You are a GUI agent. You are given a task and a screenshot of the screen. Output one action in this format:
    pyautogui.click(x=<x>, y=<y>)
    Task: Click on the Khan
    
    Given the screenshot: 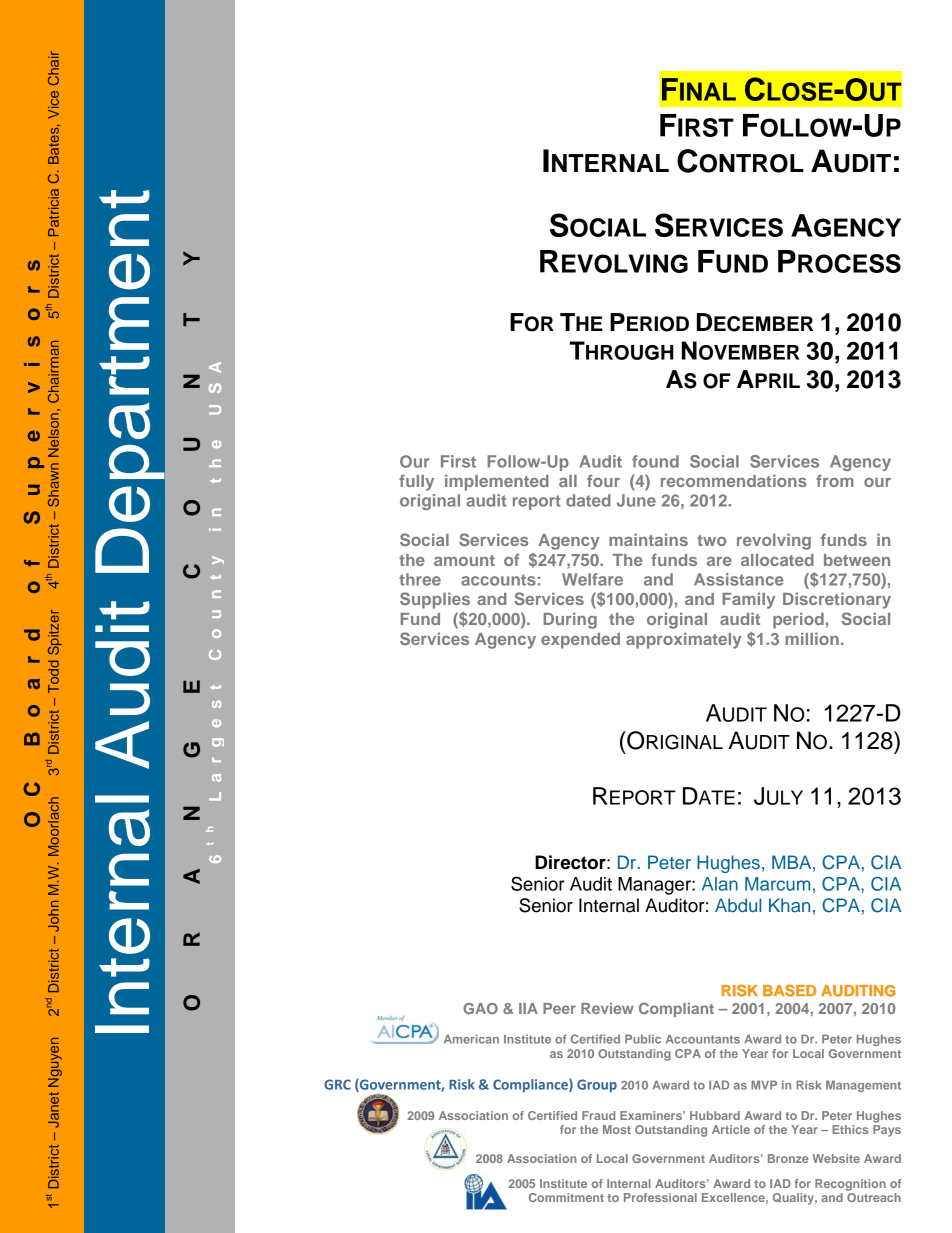 What is the action you would take?
    pyautogui.click(x=789, y=905)
